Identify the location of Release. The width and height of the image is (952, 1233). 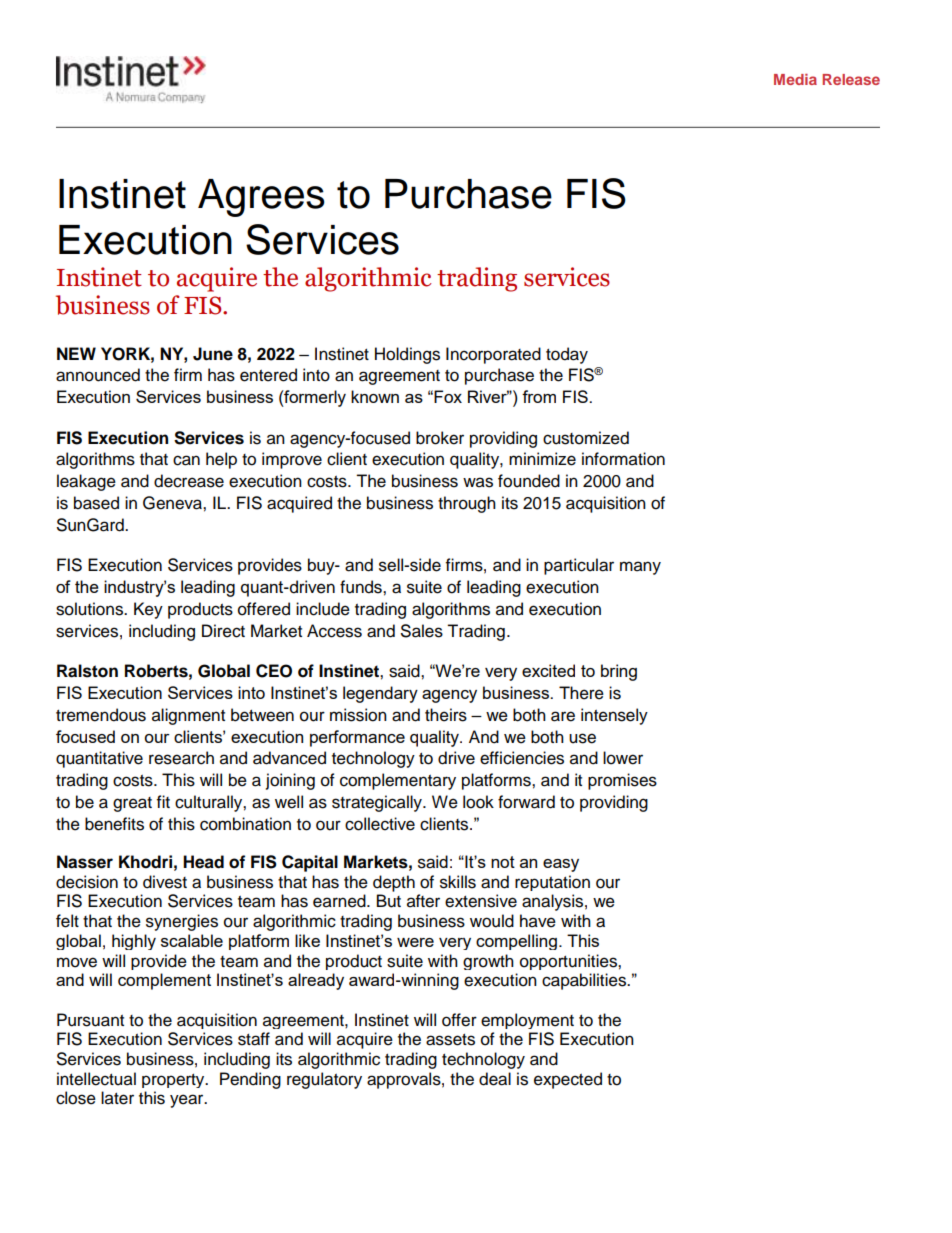
(851, 79).
